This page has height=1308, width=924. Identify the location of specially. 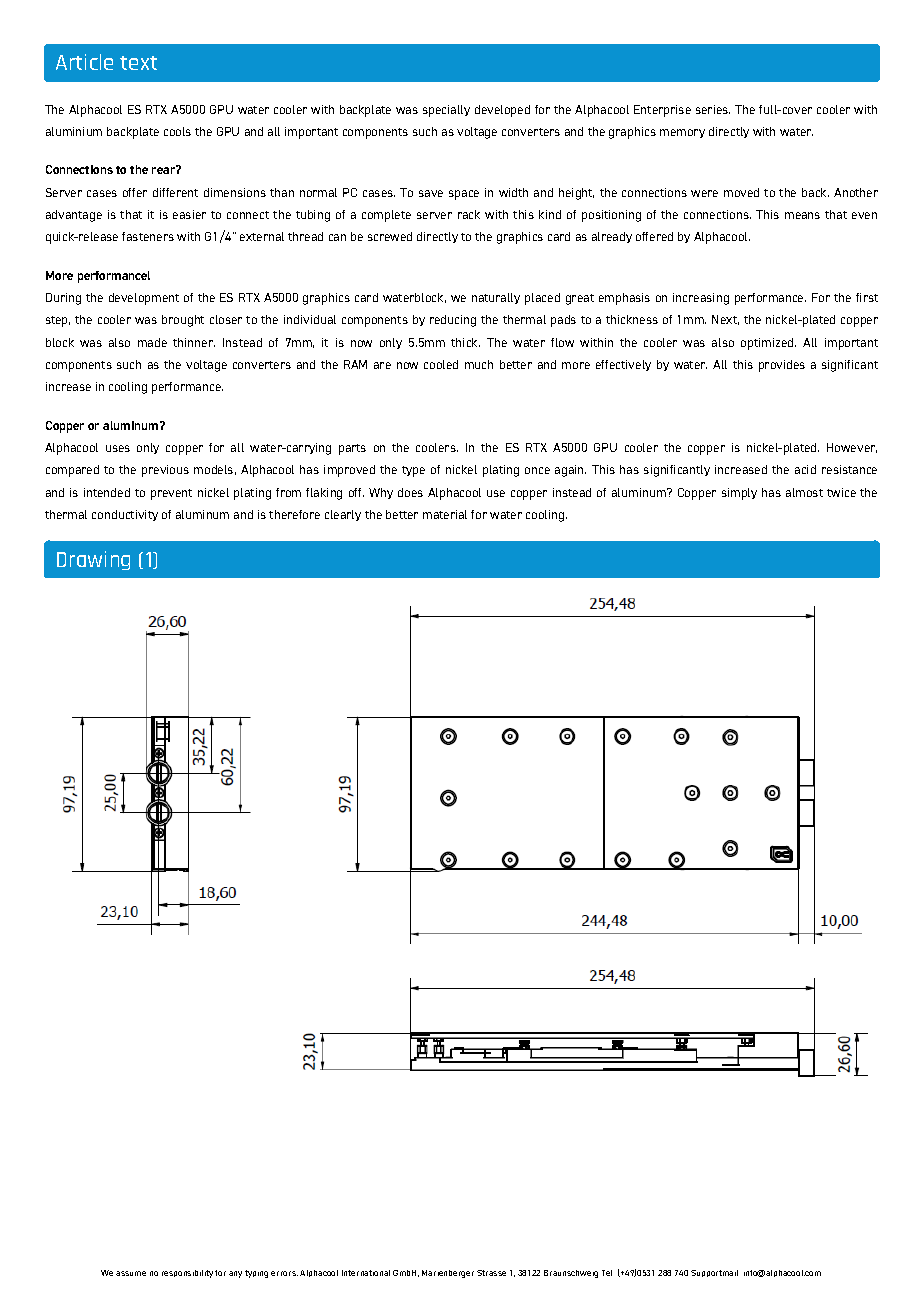
(446, 111).
